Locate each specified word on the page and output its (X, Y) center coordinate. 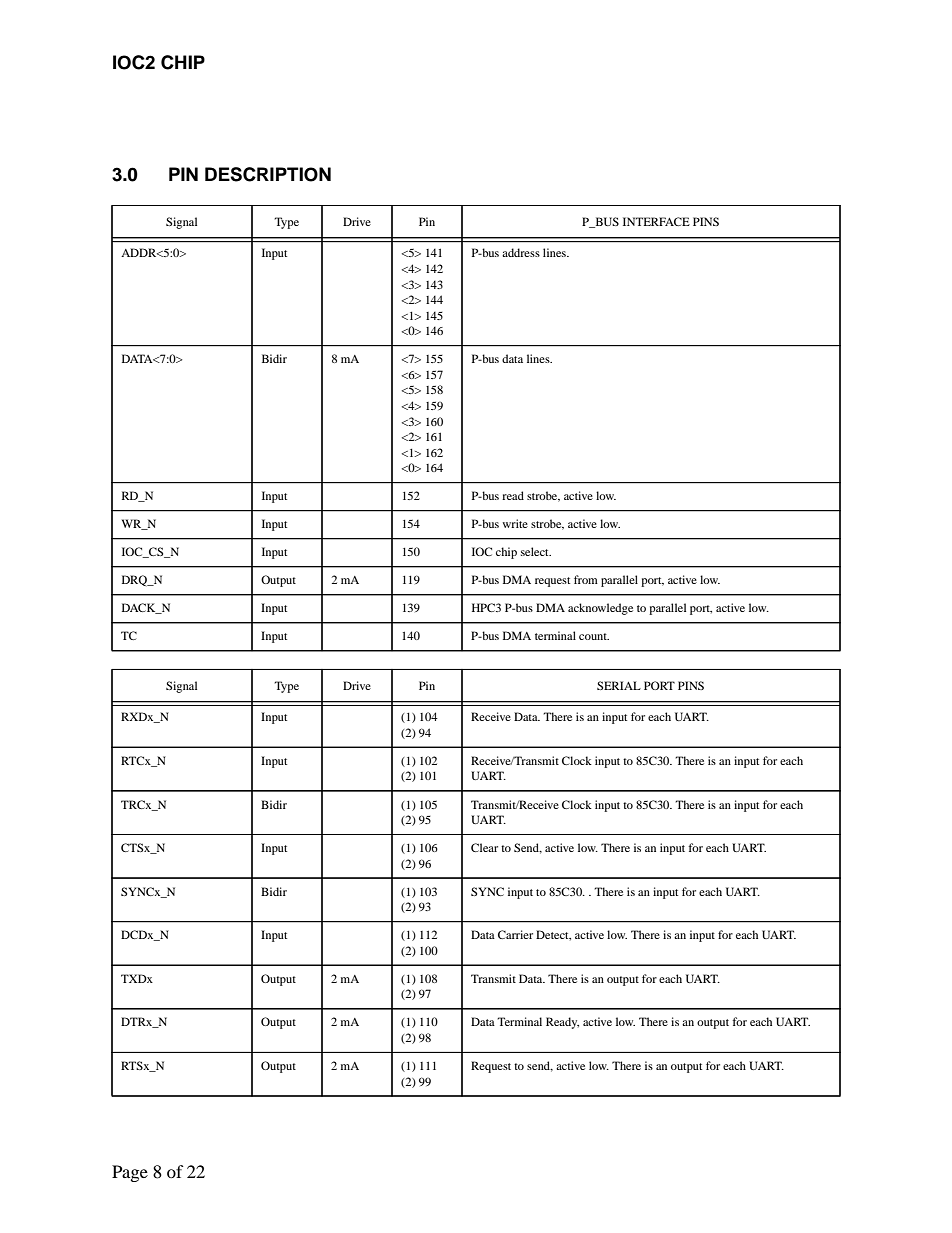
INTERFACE (656, 221)
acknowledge (600, 609)
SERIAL (619, 685)
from (586, 579)
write (515, 523)
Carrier (515, 934)
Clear (484, 847)
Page (130, 1173)
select (536, 551)
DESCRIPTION (268, 174)
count (594, 636)
